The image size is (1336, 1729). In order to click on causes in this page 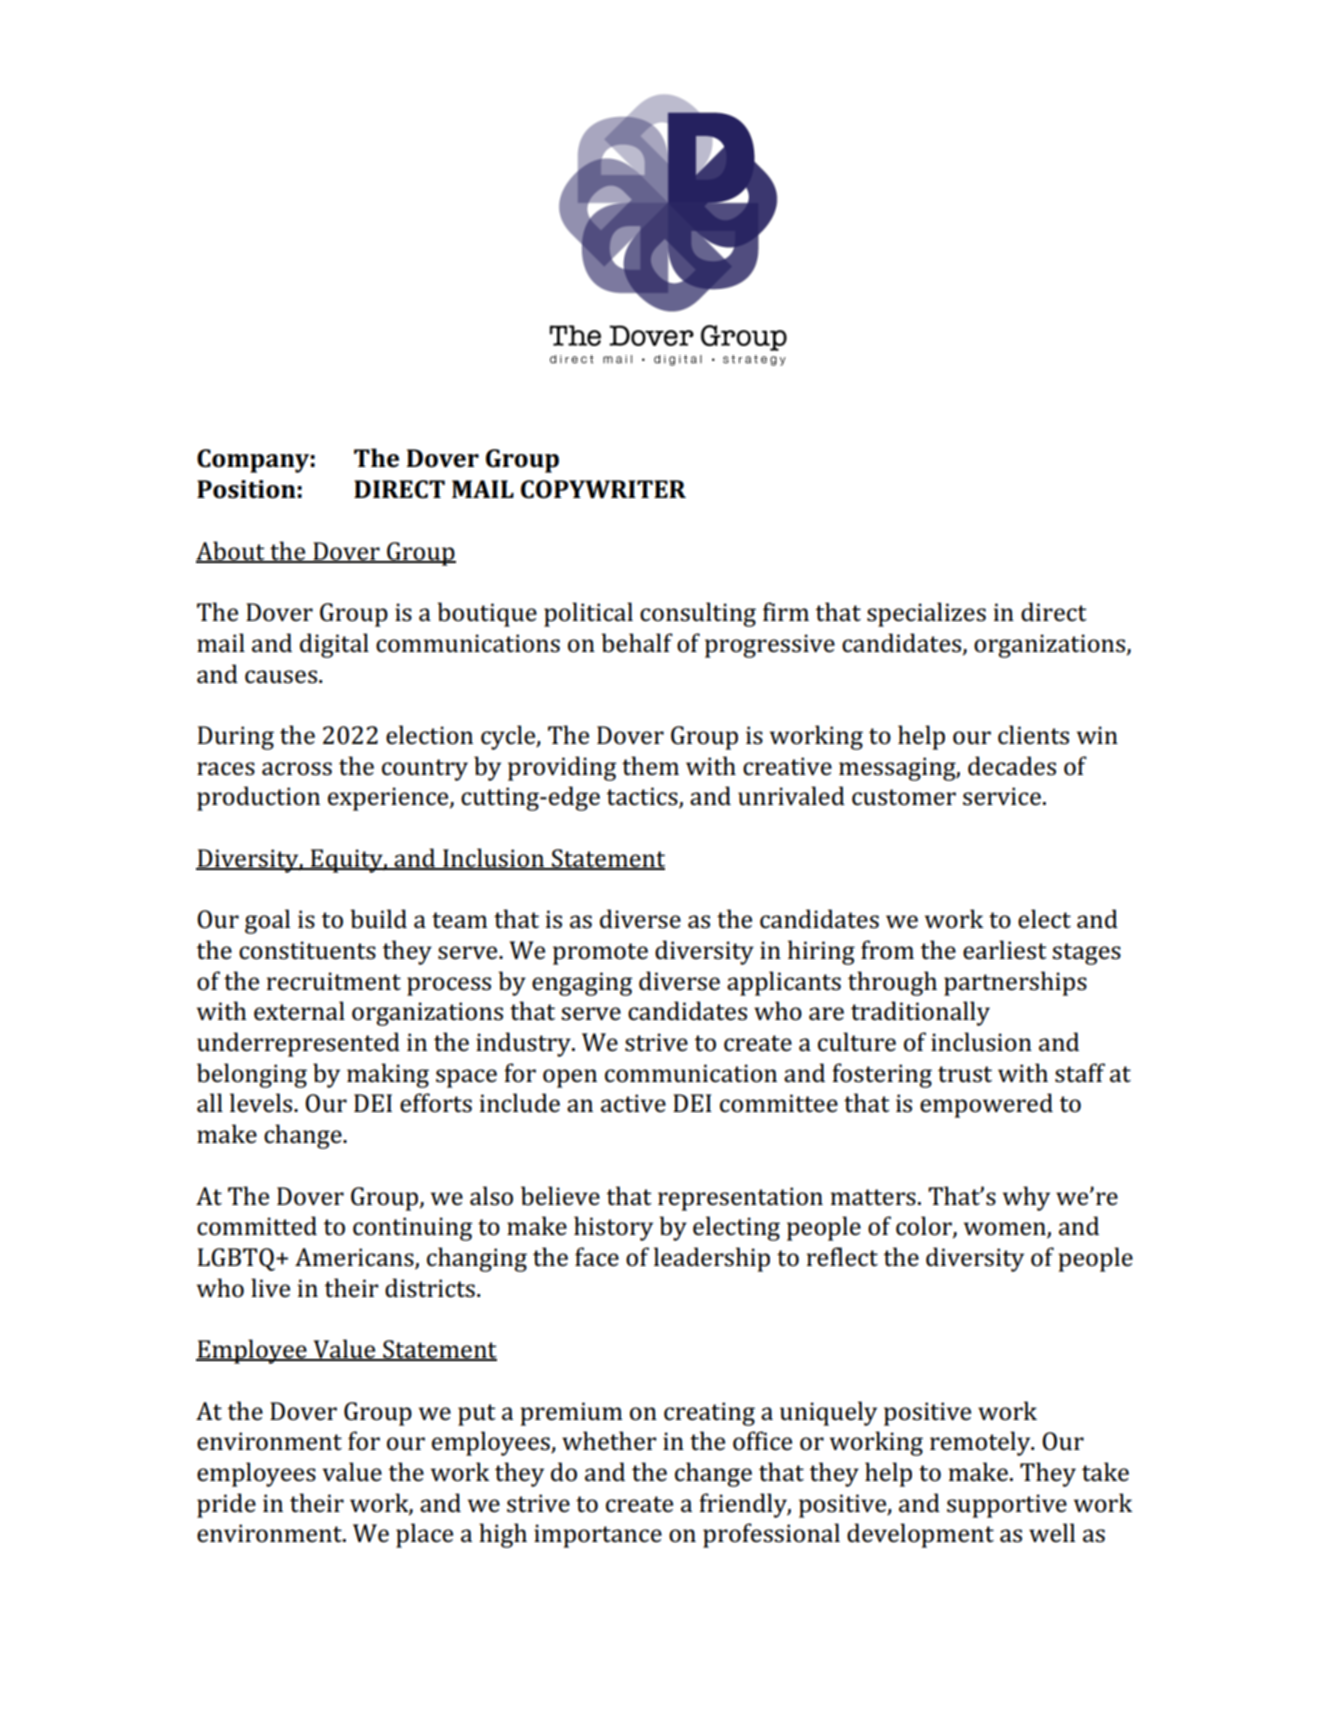, I will do `click(281, 677)`.
